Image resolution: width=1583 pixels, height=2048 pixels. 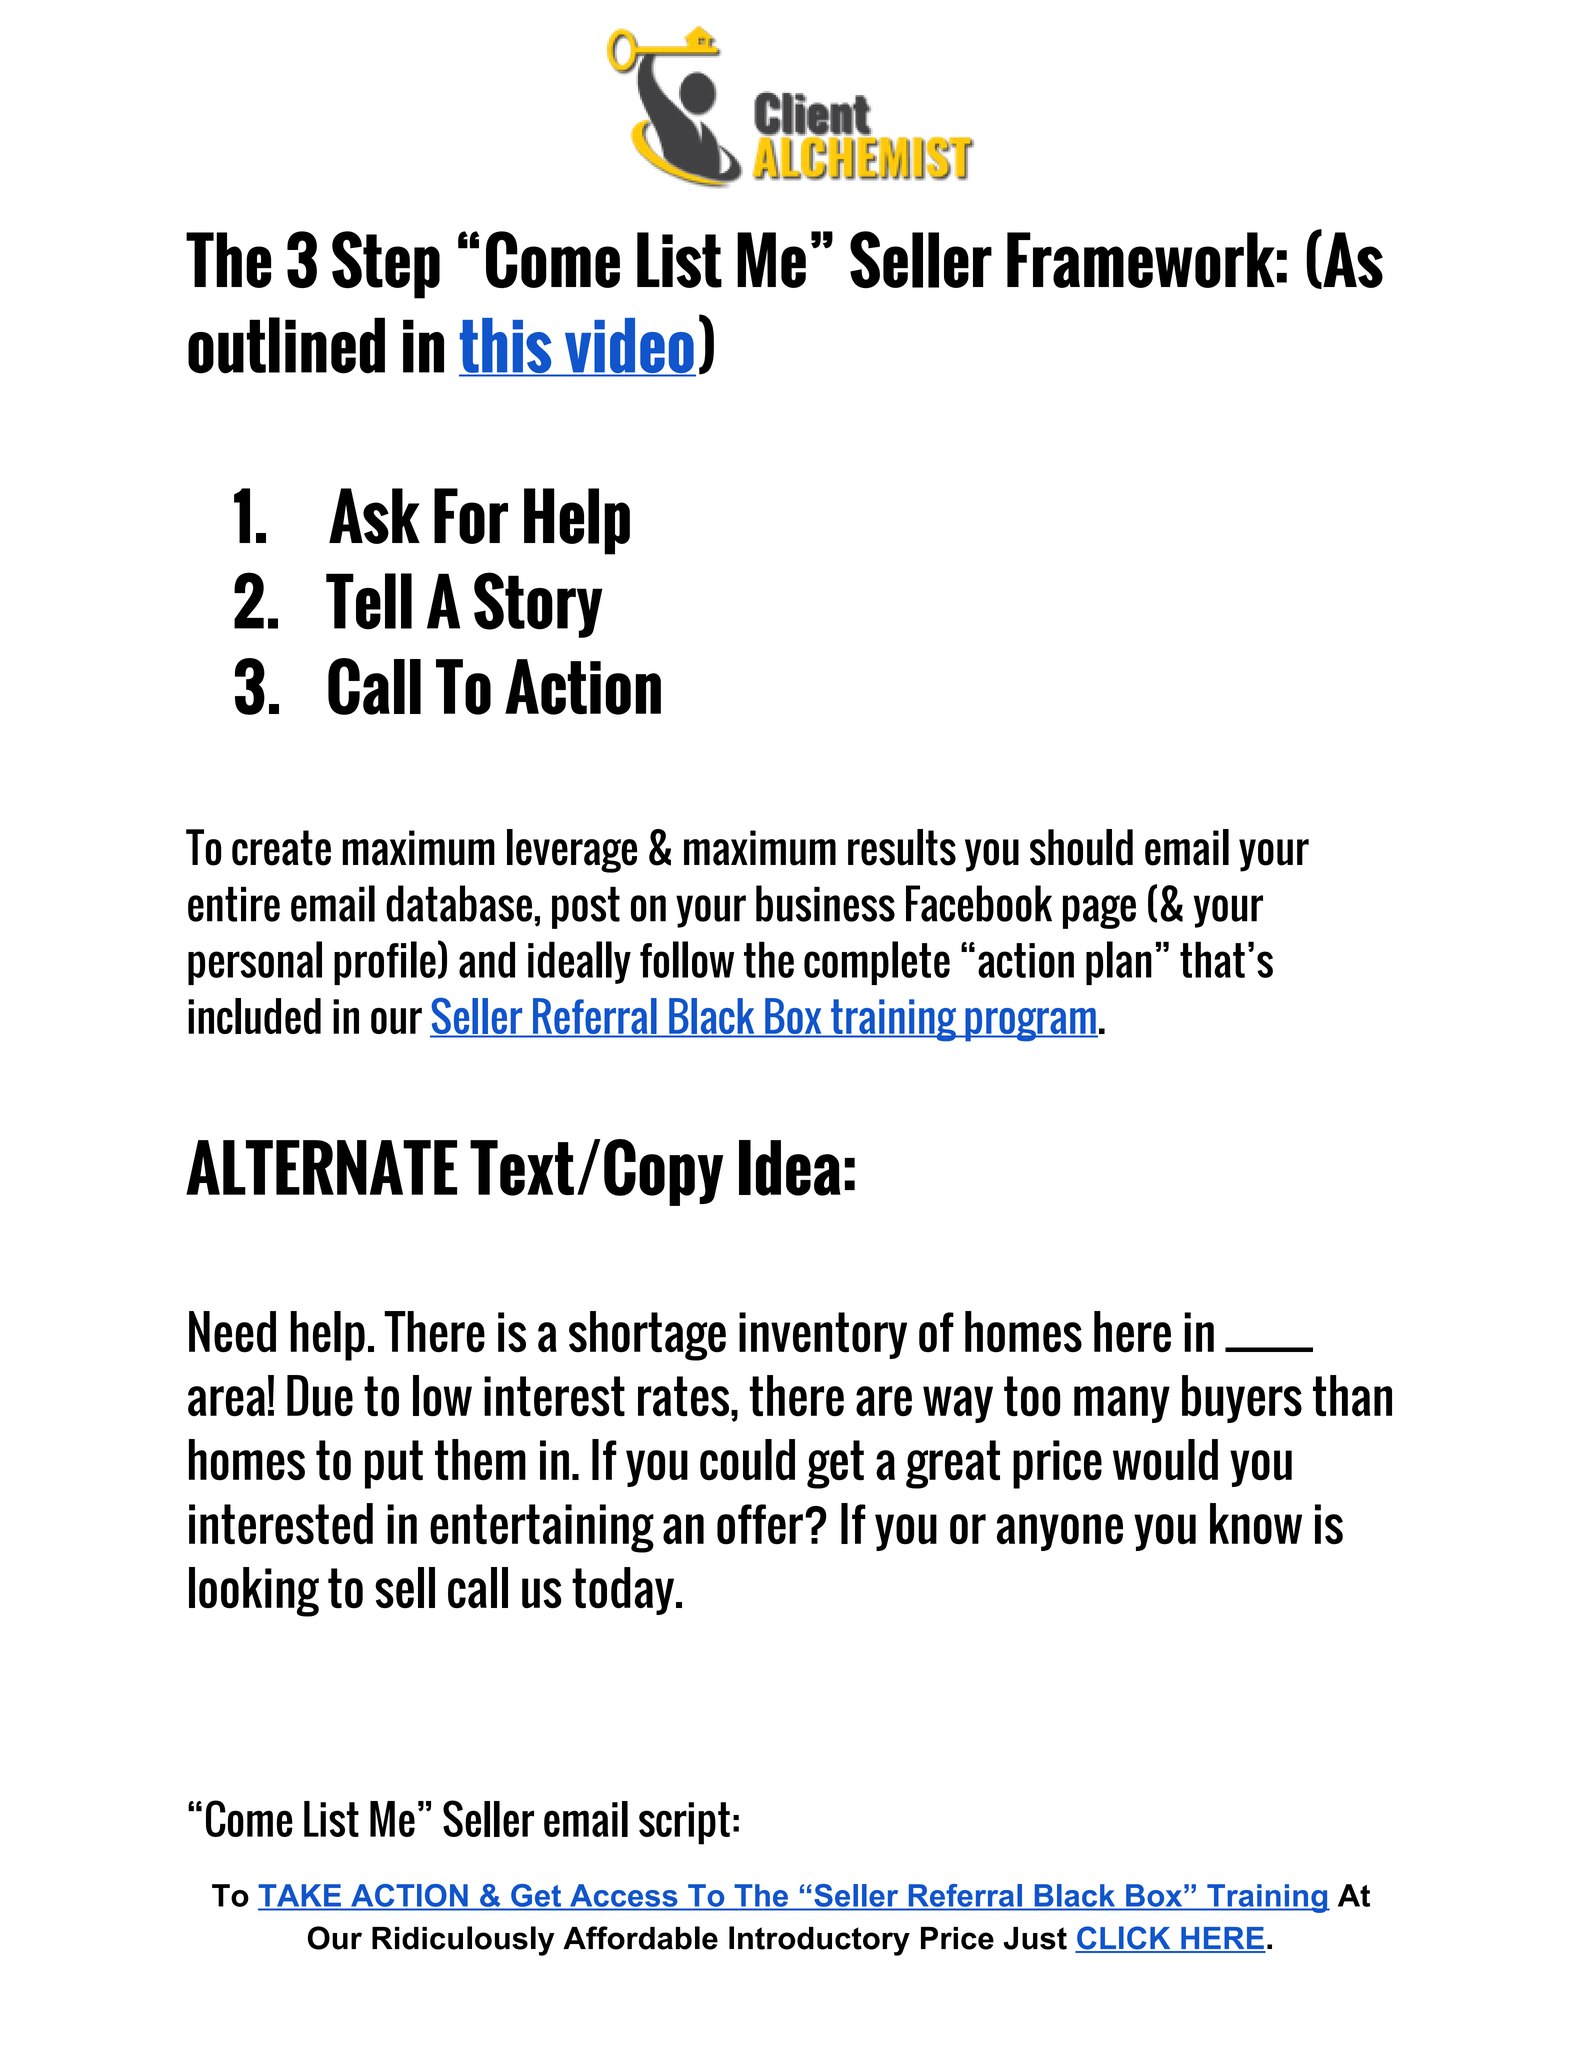 I want to click on ALTERNATE, so click(x=321, y=1167).
